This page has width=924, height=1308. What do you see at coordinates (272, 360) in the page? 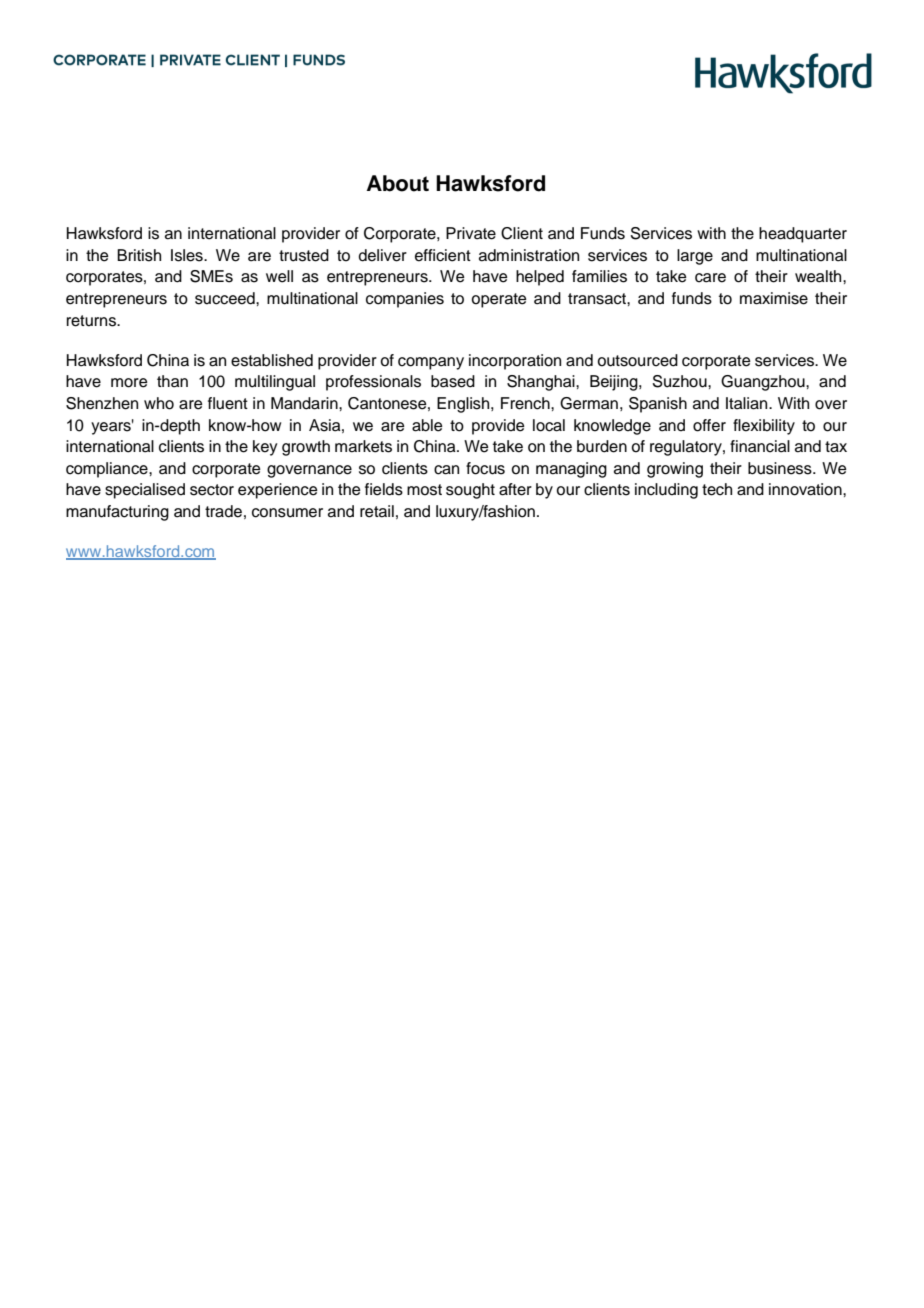
I see `established` at bounding box center [272, 360].
